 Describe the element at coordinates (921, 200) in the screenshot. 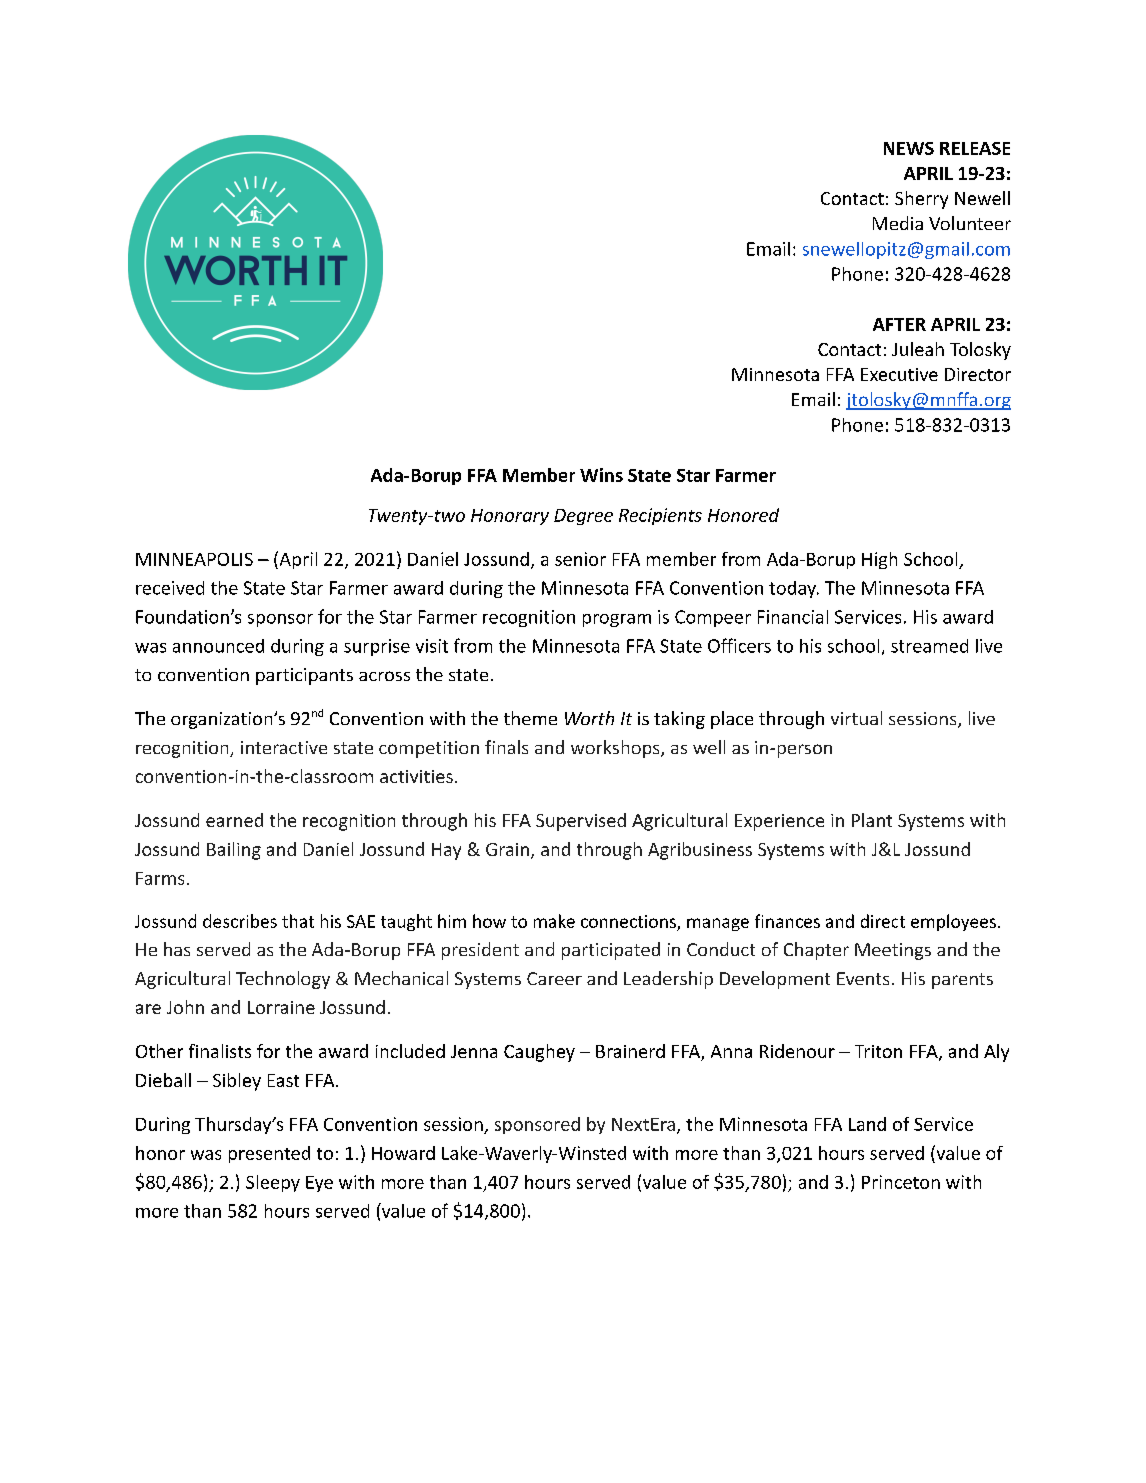

I see `Sherry` at that location.
